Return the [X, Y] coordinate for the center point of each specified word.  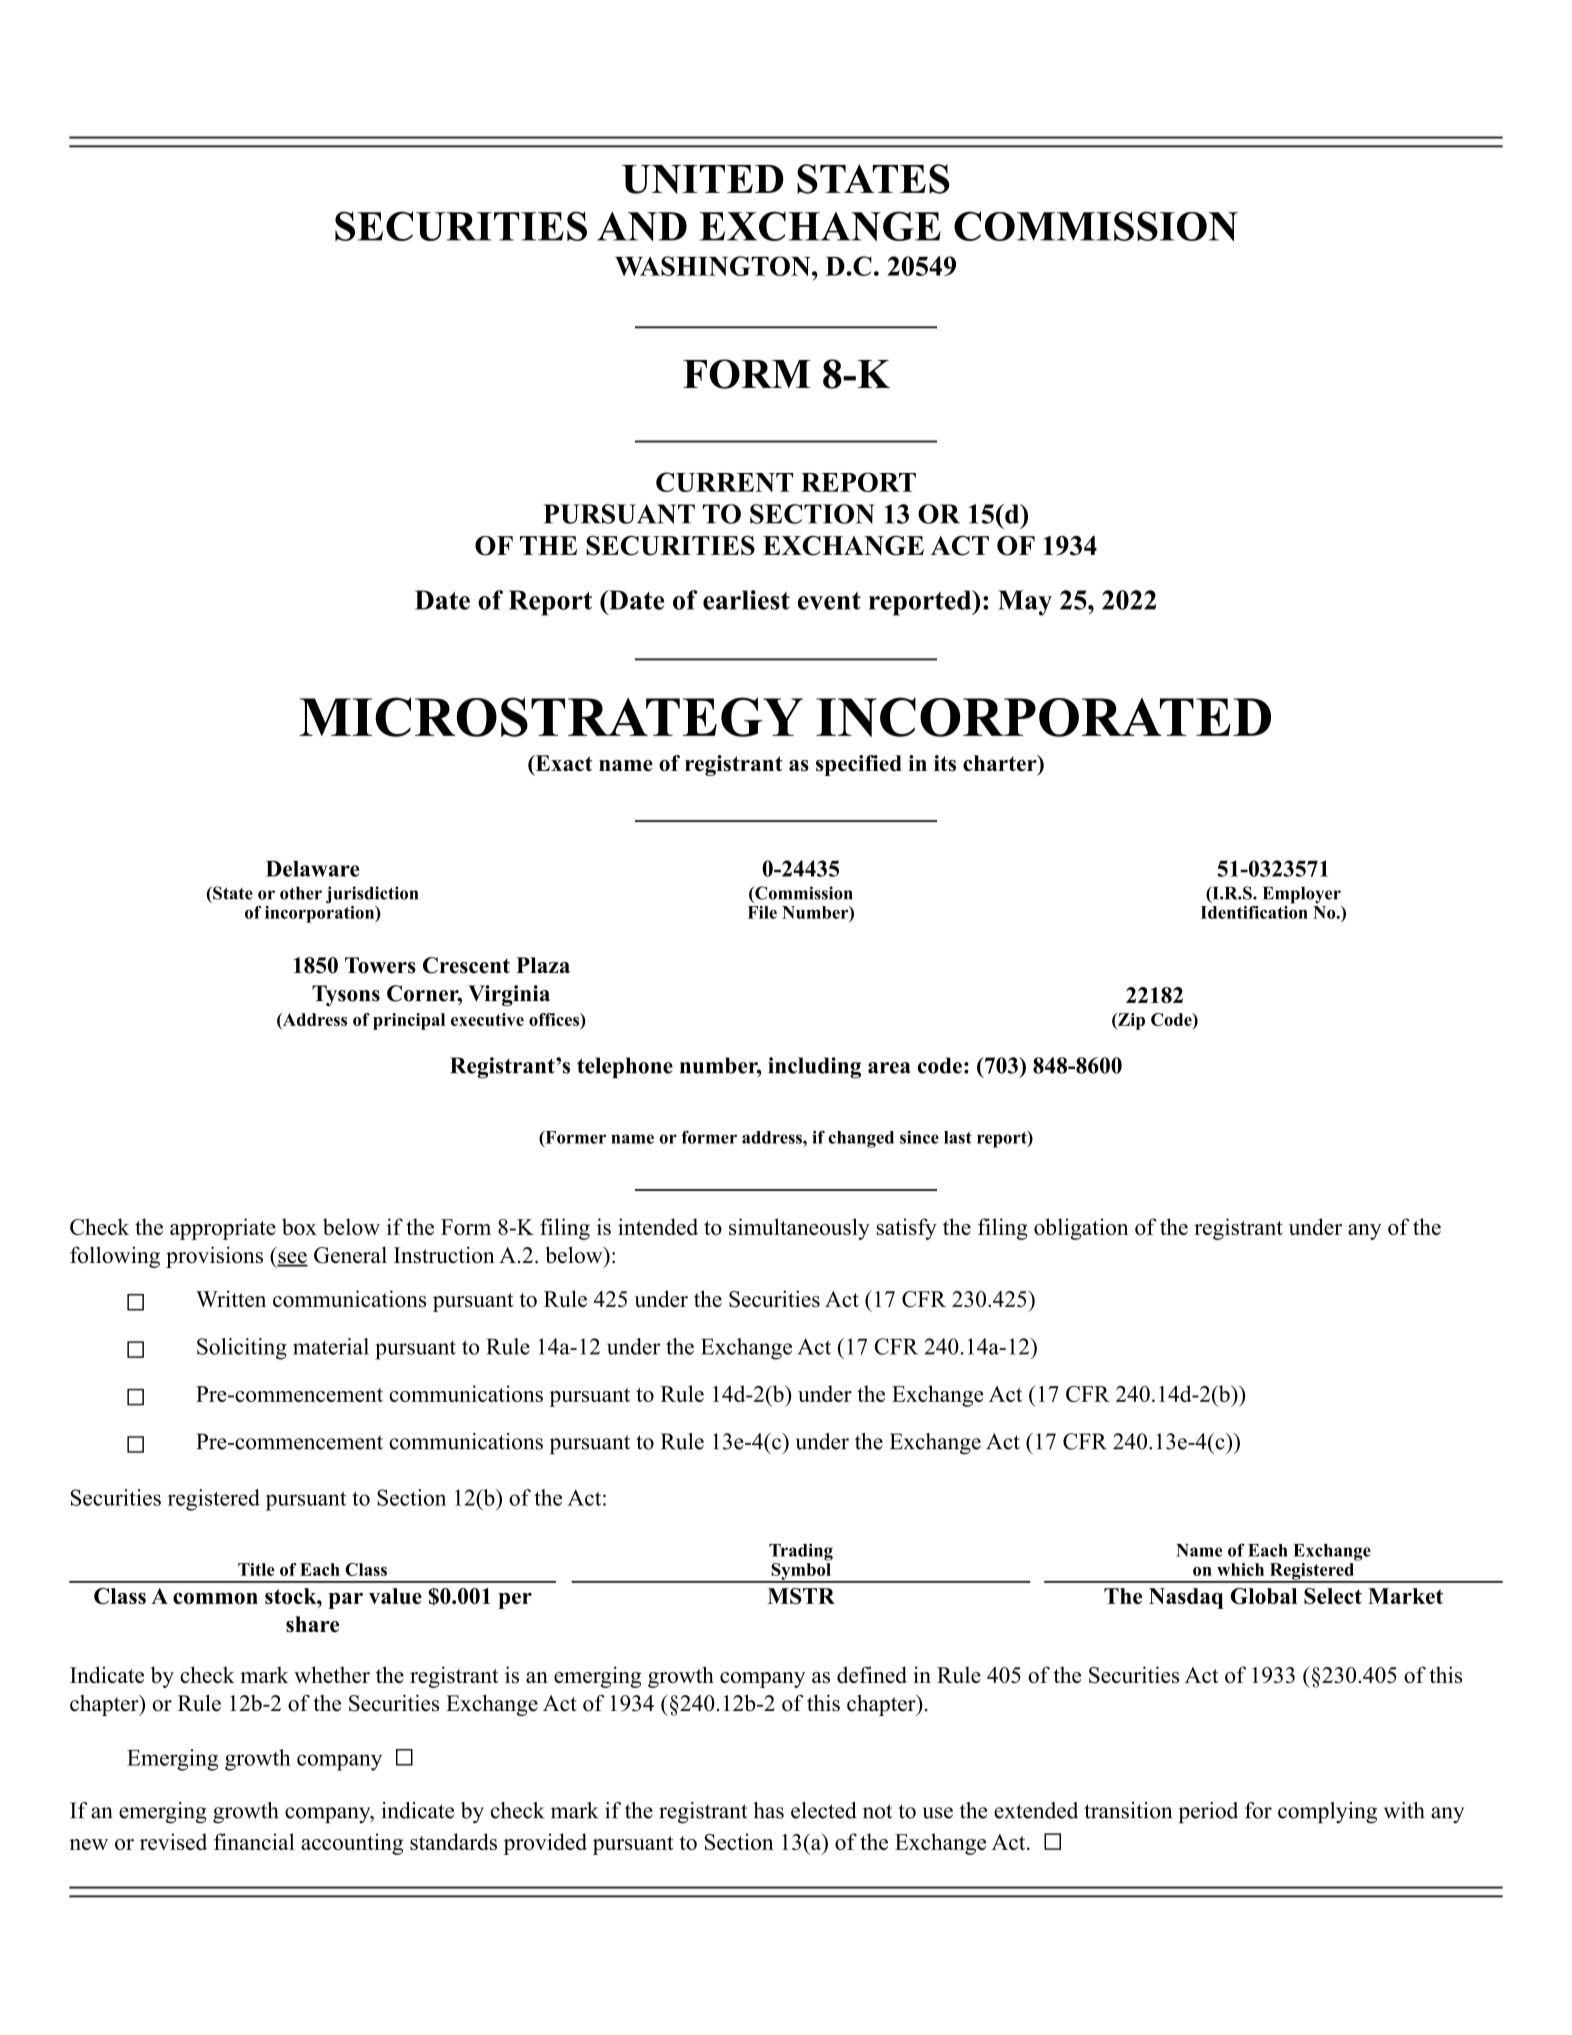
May [1025, 603]
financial [254, 1841]
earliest [746, 600]
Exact [562, 764]
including [814, 1068]
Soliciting [242, 1349]
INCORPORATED [1043, 717]
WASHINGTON [714, 266]
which [1240, 1569]
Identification [1254, 911]
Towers [380, 965]
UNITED [703, 179]
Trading [801, 1552]
